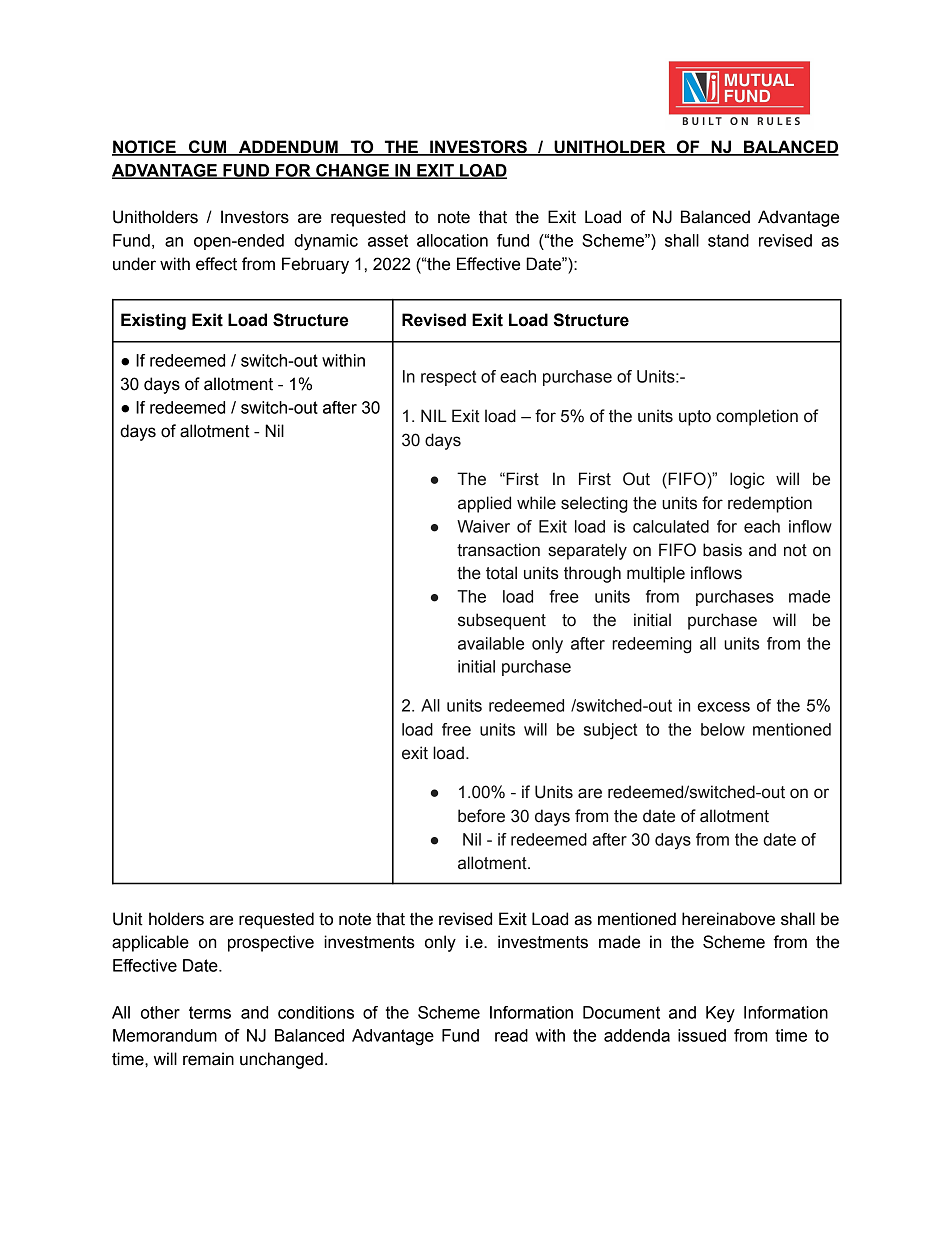 The width and height of the screenshot is (952, 1233). Describe the element at coordinates (502, 621) in the screenshot. I see `subsequent` at that location.
